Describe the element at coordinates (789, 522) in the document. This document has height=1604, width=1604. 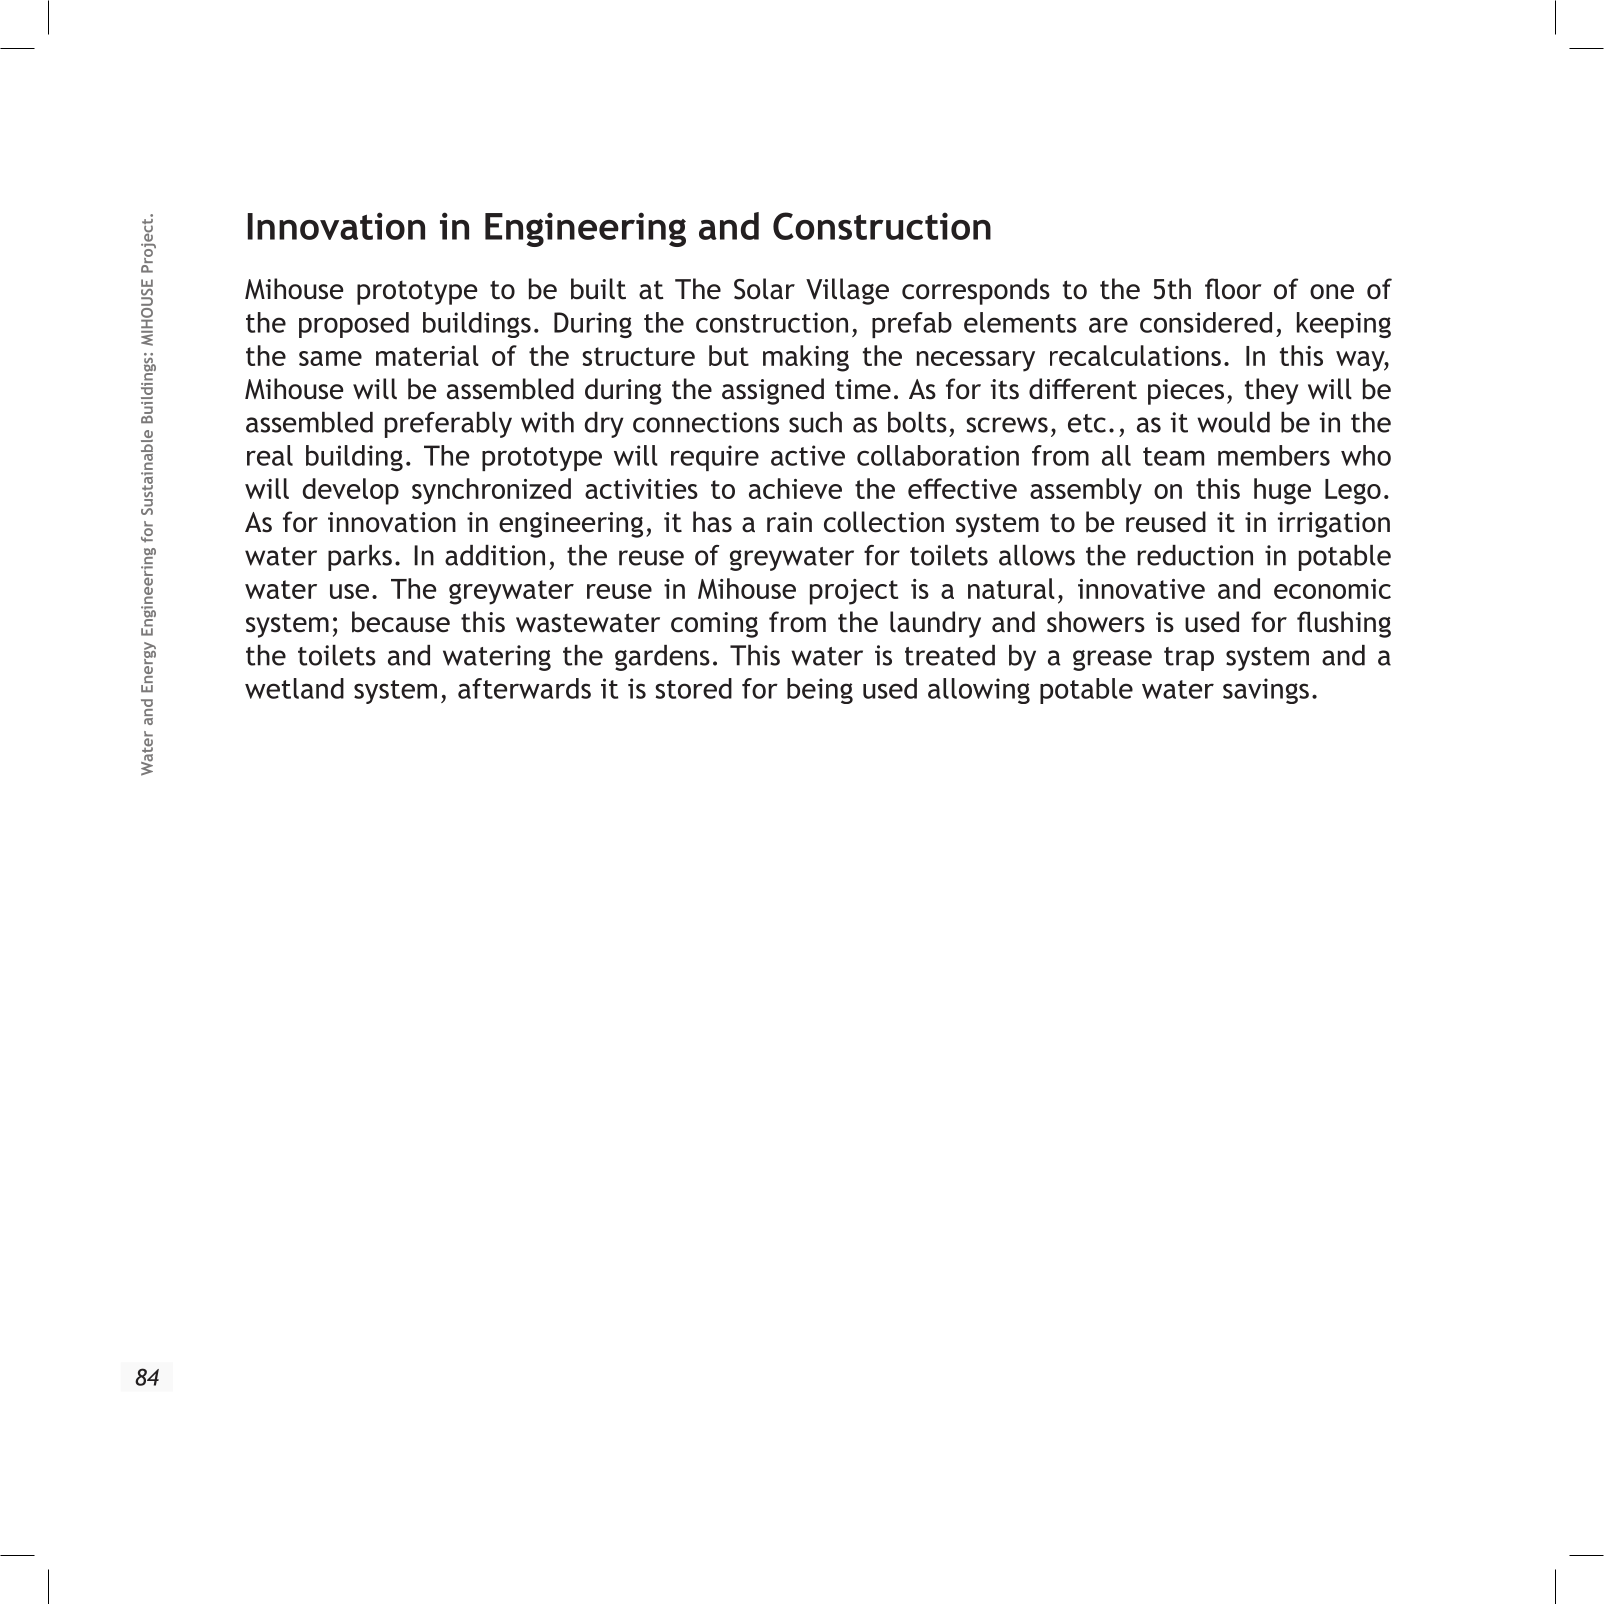
I see `rain` at that location.
